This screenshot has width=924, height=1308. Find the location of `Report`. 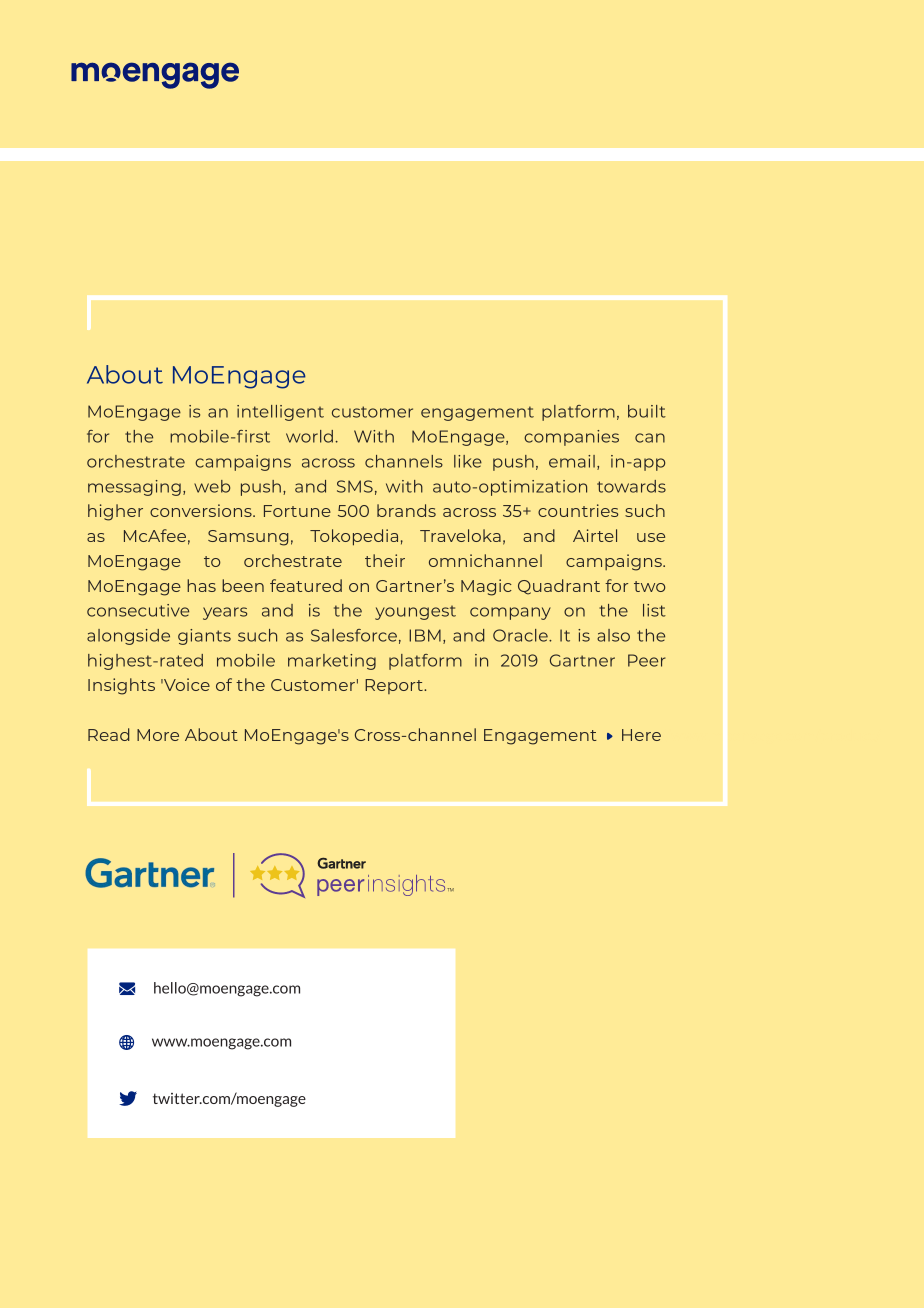

Report is located at coordinates (395, 686).
